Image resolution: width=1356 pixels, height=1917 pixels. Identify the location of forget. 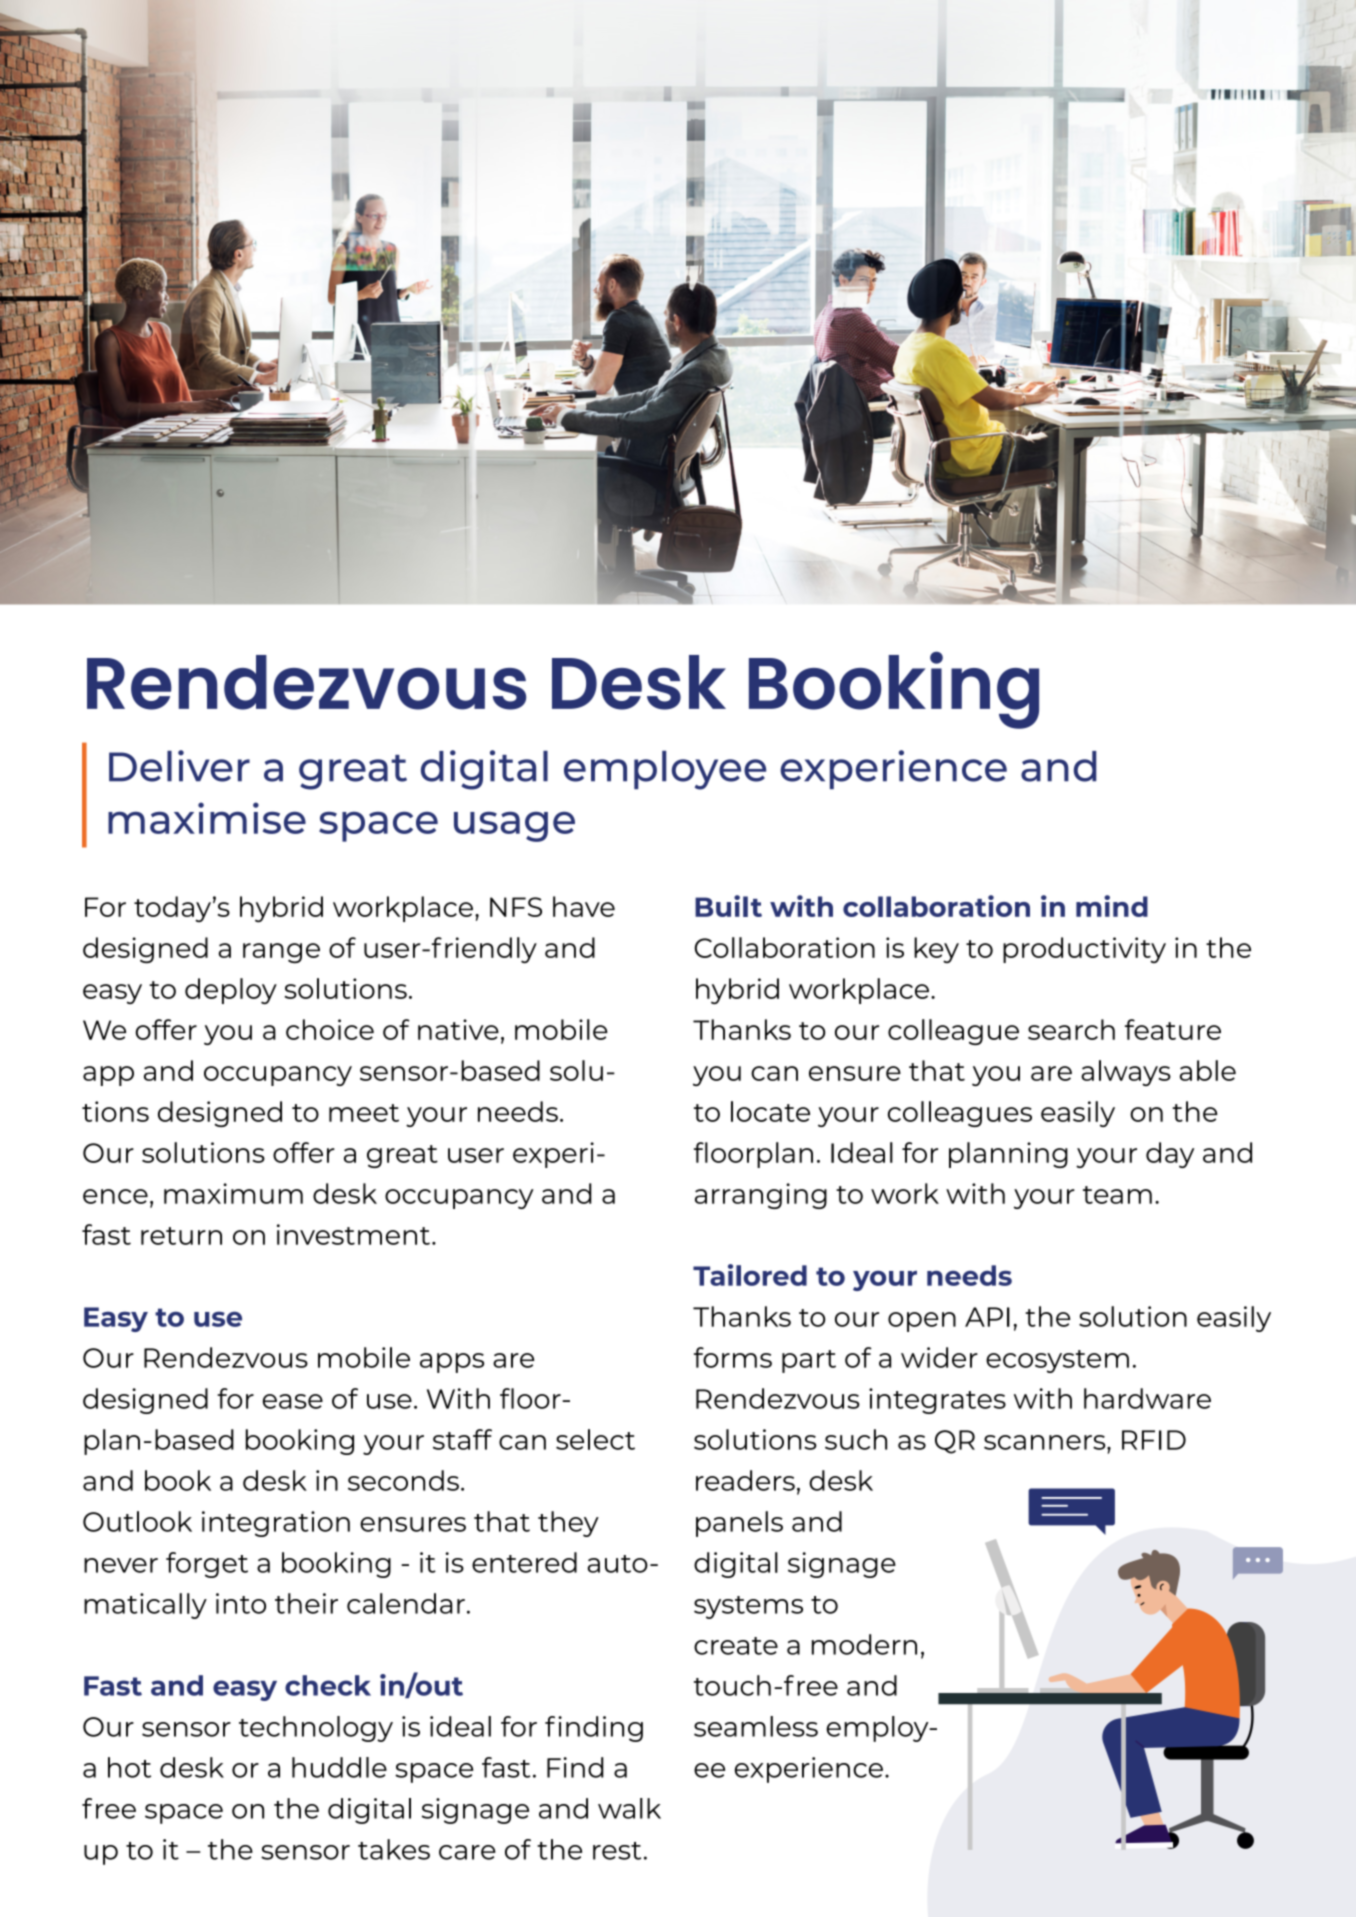
(207, 1565).
